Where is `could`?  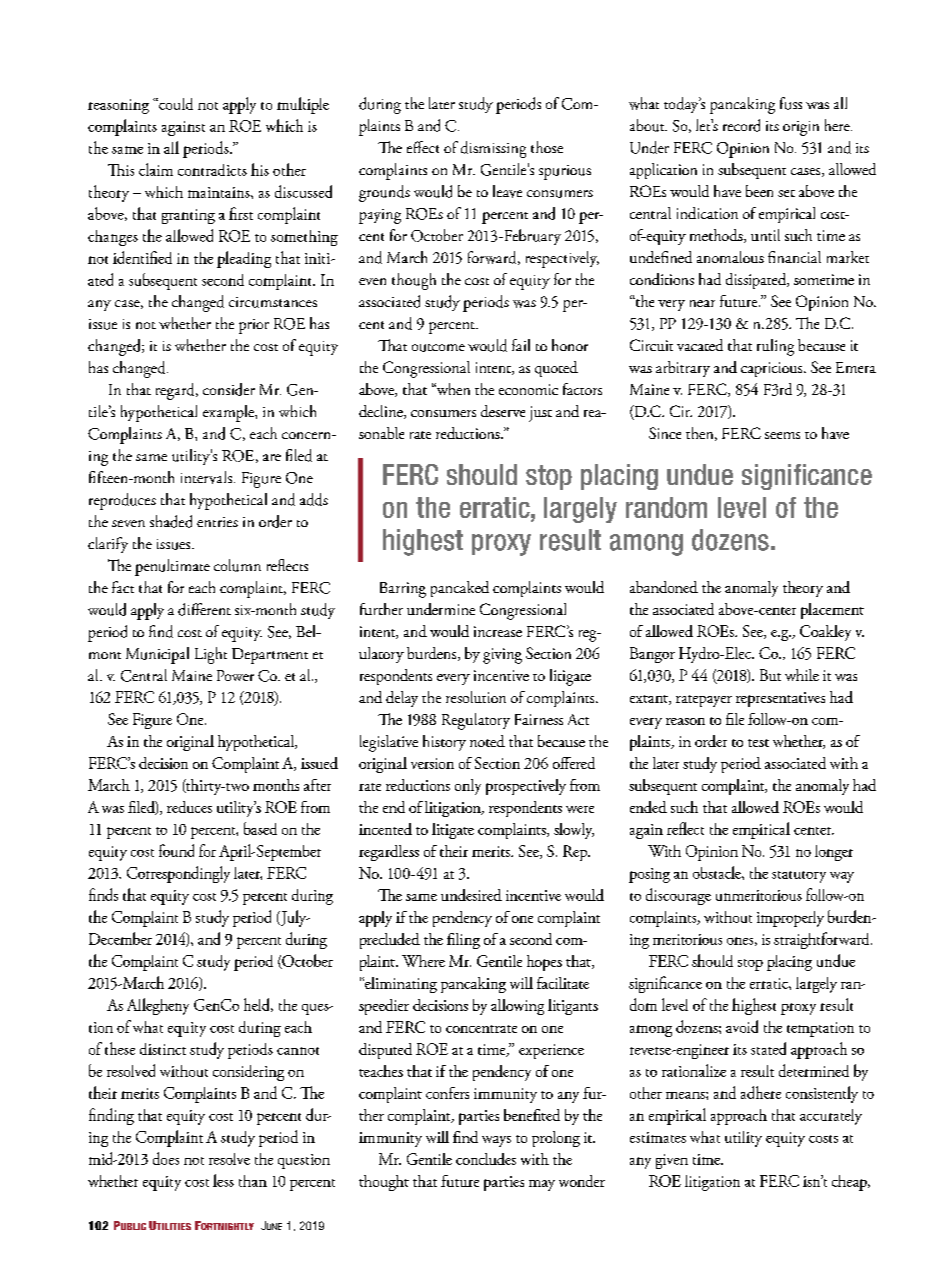 could is located at coordinates (175, 104).
